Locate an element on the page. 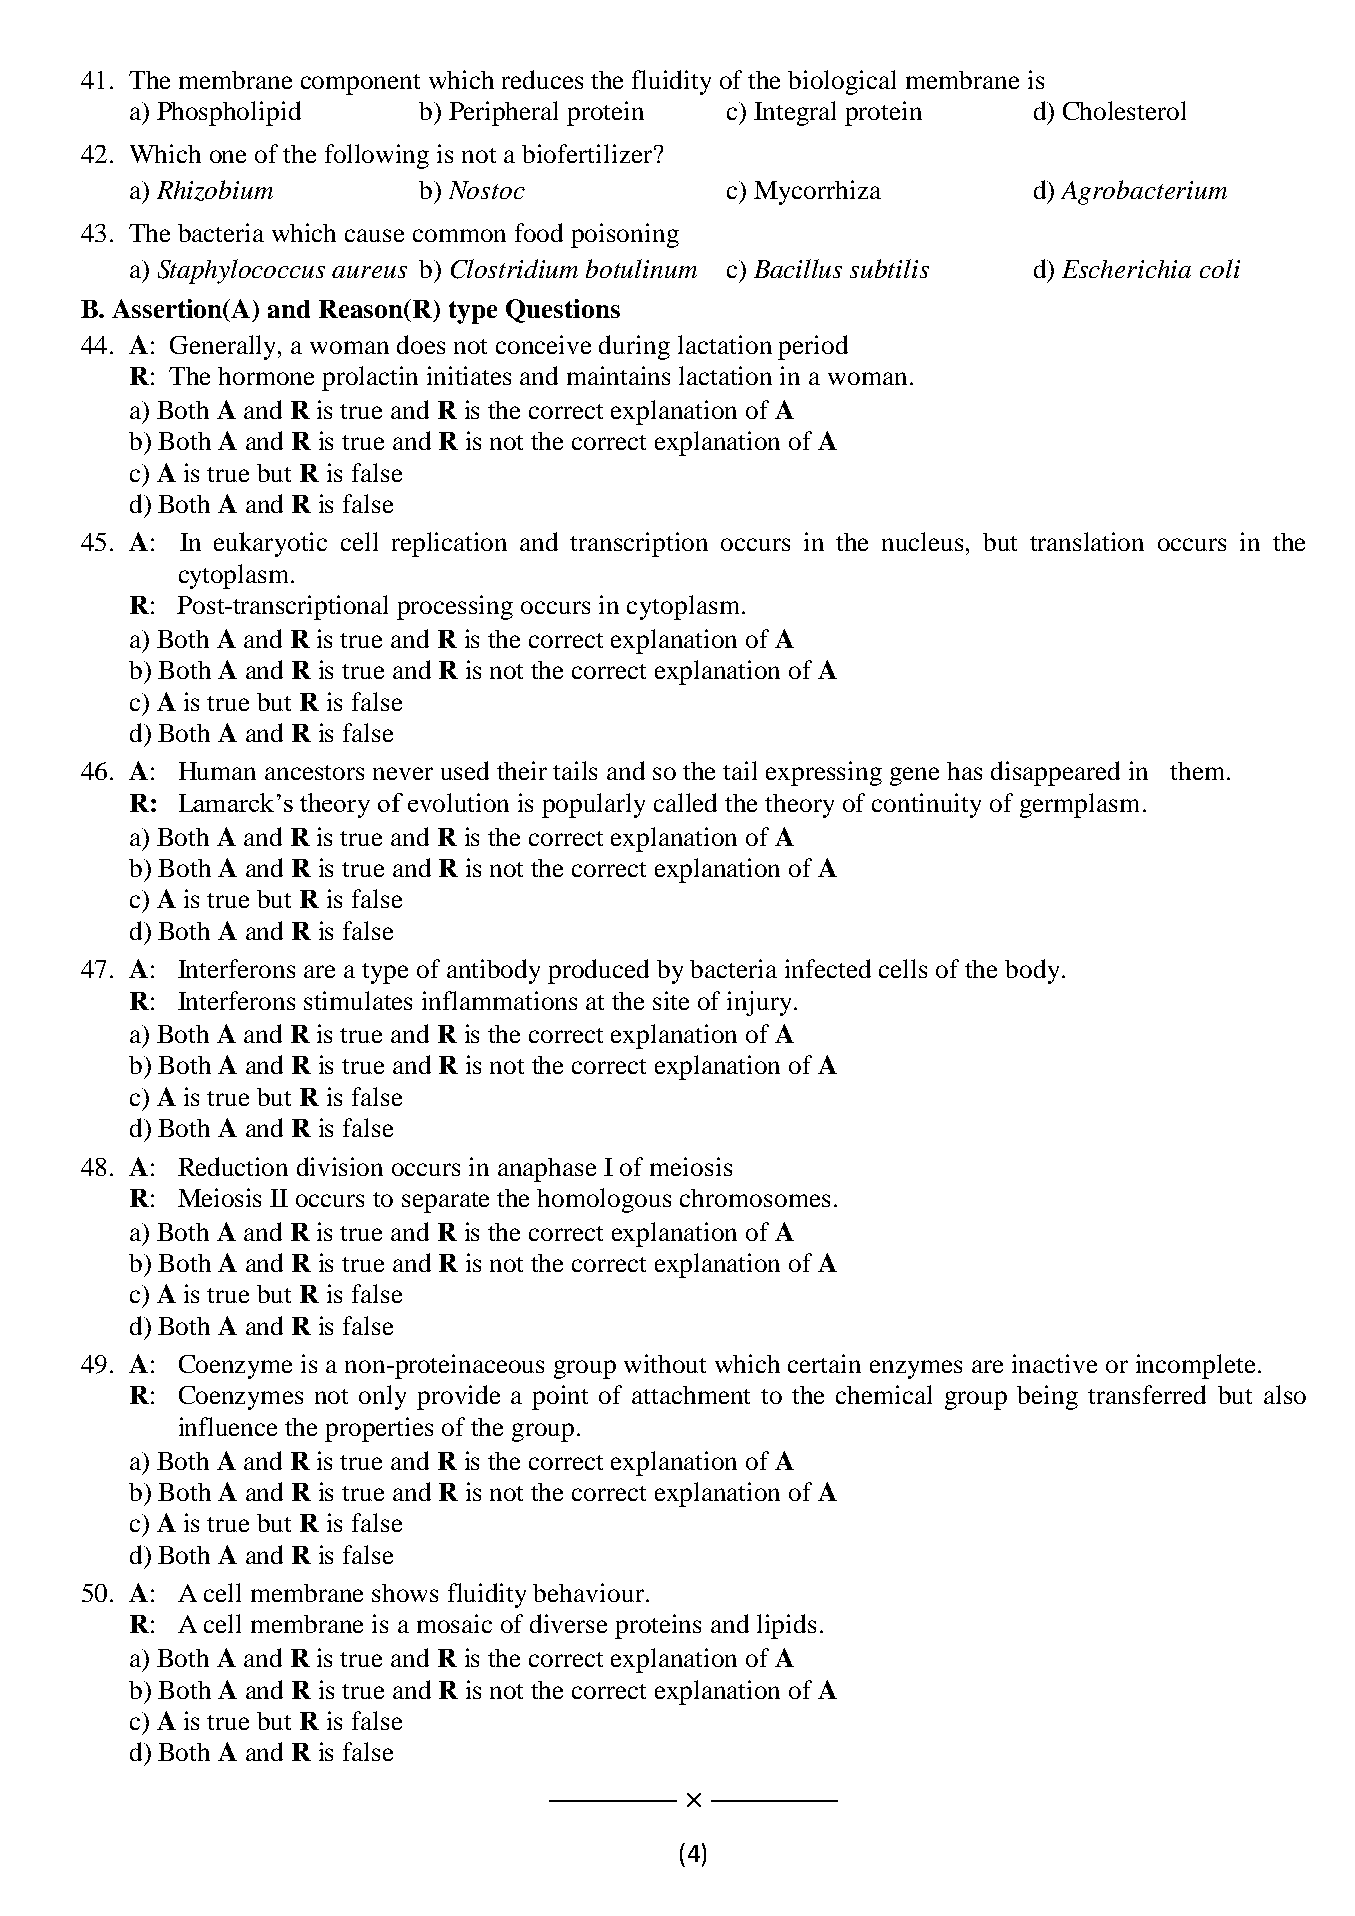 The image size is (1355, 1916). following is located at coordinates (377, 156).
